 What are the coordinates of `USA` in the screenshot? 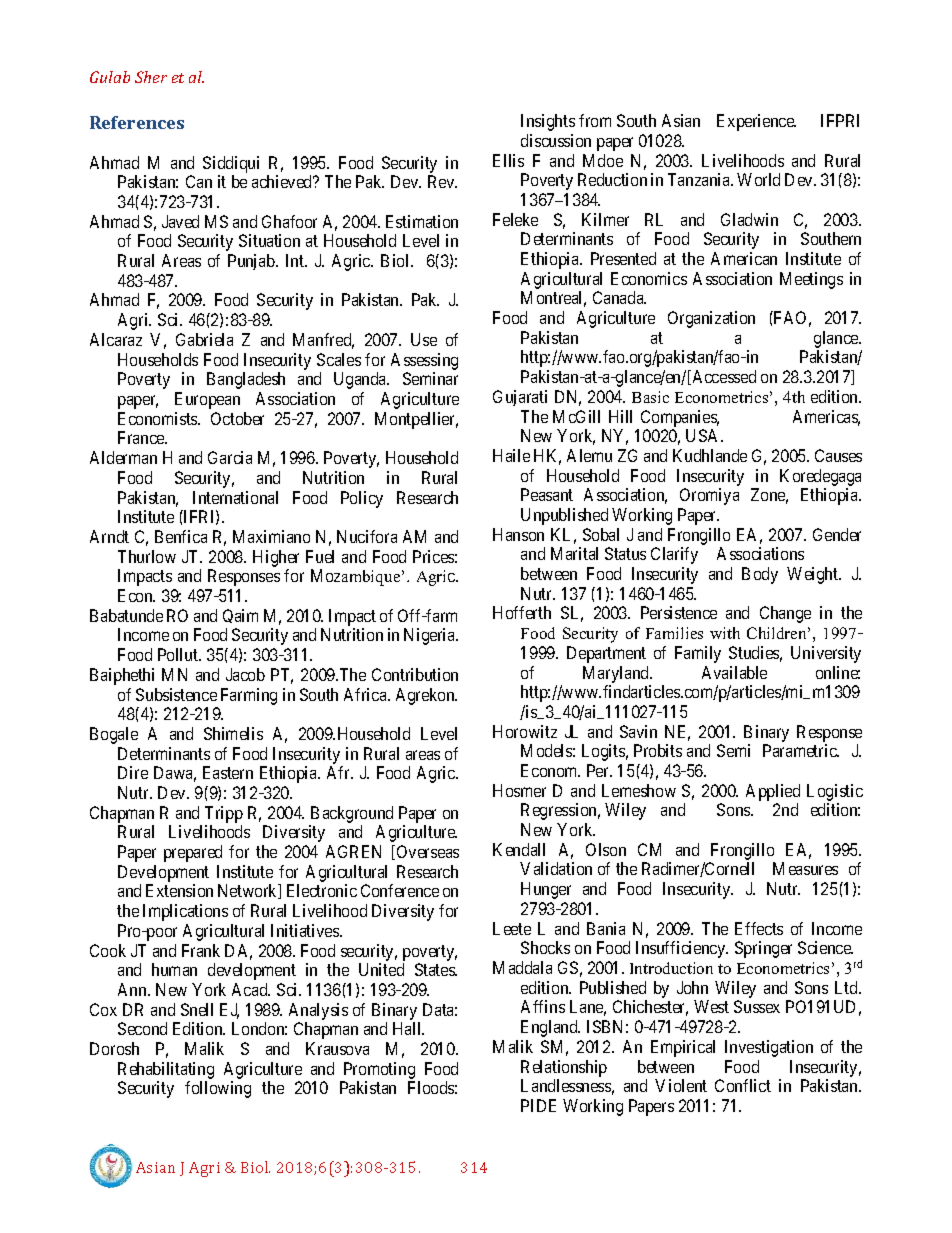 It's located at (704, 435).
